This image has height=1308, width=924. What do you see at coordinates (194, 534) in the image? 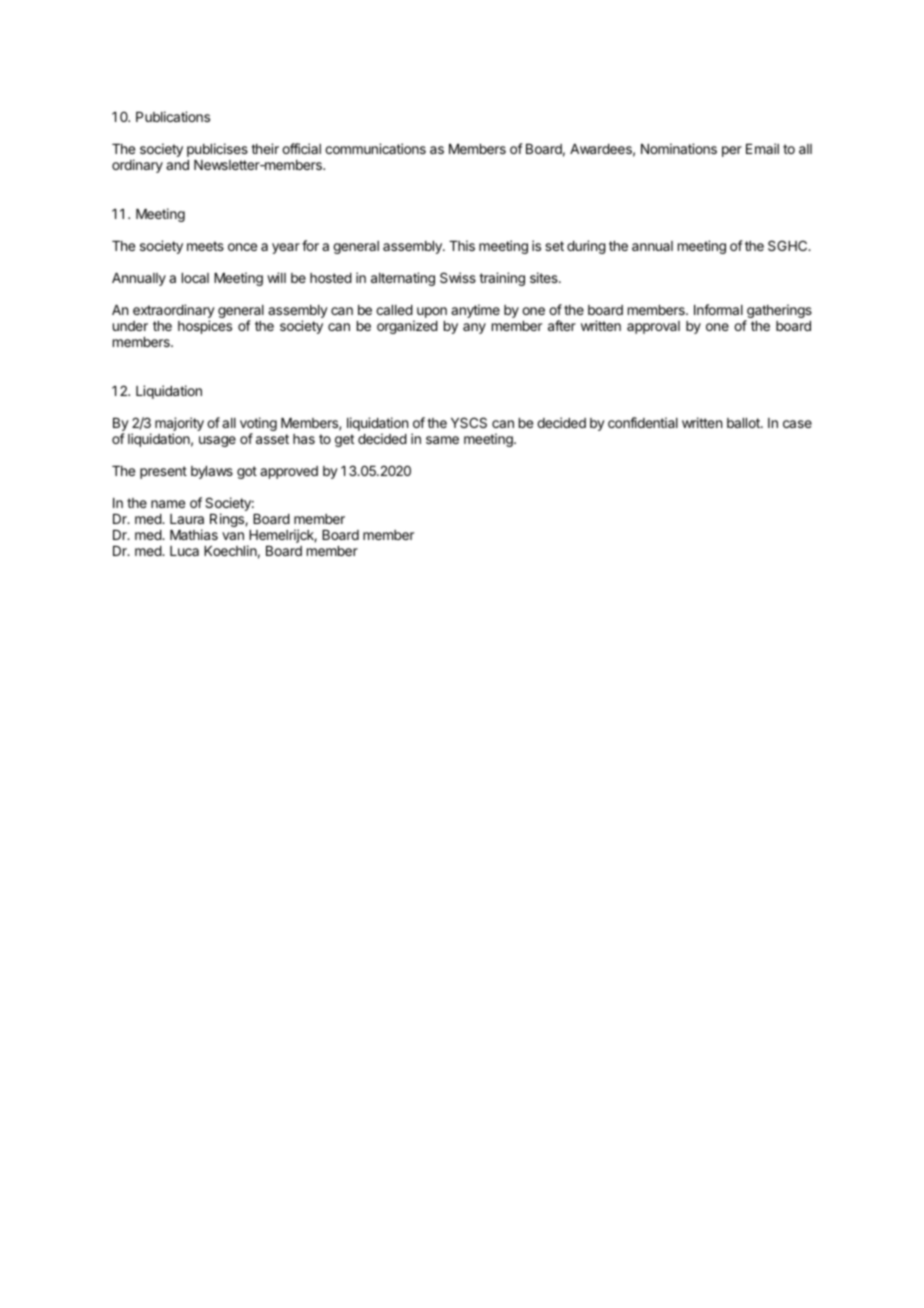
I see `Mathias` at bounding box center [194, 534].
